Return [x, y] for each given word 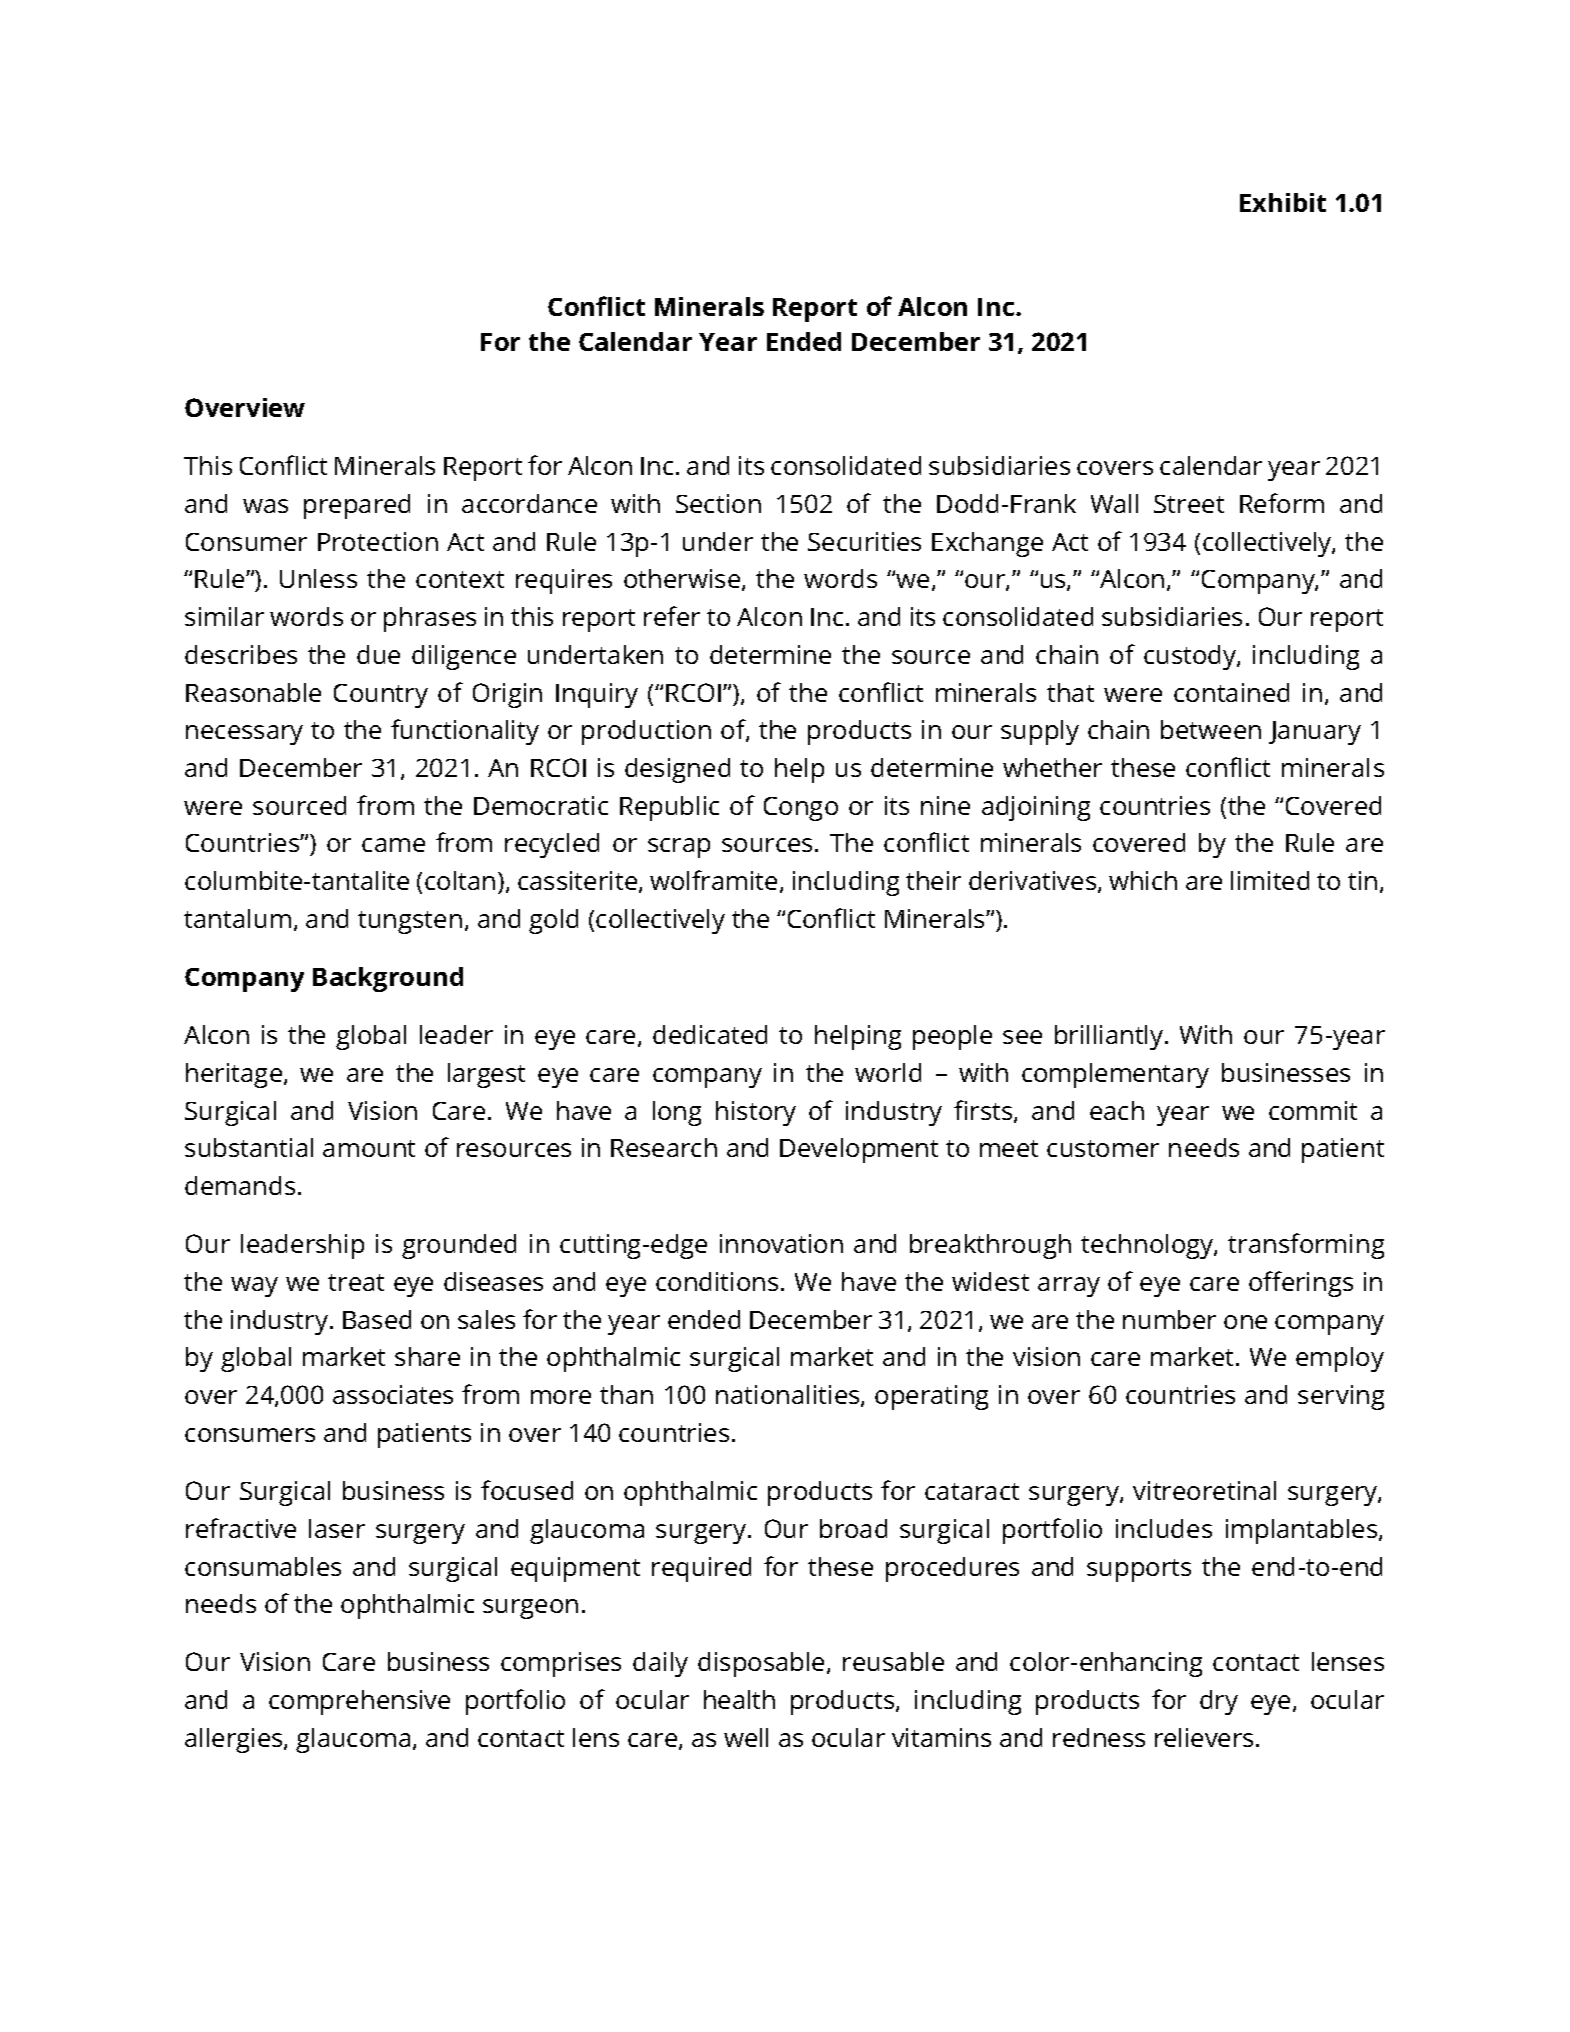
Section [718, 503]
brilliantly [1110, 1037]
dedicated [710, 1034]
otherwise [683, 580]
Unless [318, 578]
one [1245, 1322]
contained [1231, 692]
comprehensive [359, 1702]
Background [388, 979]
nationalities [789, 1396]
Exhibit [1283, 202]
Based [377, 1319]
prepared [357, 506]
